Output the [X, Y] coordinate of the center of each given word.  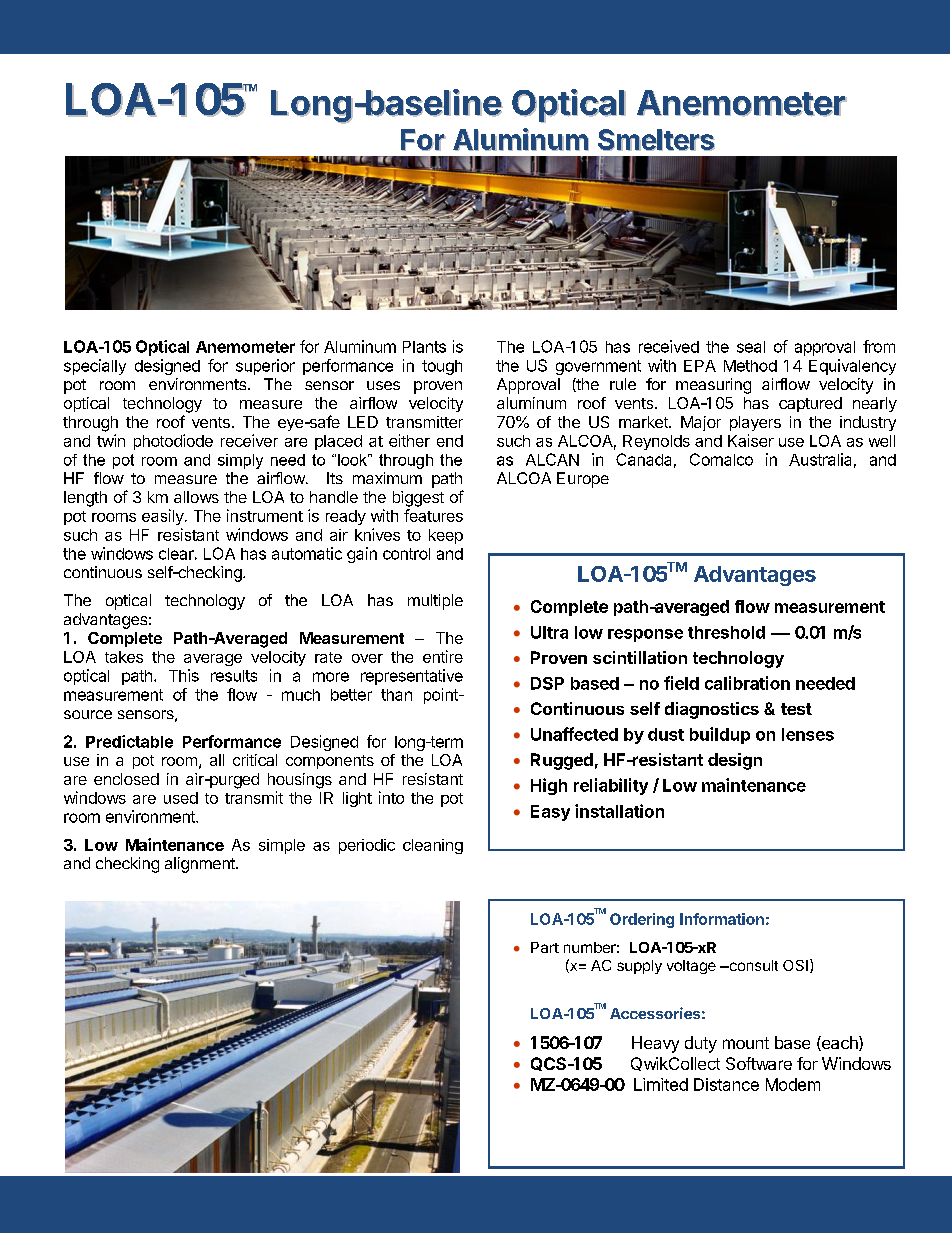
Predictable [129, 741]
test [796, 709]
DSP [547, 683]
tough [442, 367]
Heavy [655, 1044]
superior [265, 367]
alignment [201, 865]
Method [750, 366]
